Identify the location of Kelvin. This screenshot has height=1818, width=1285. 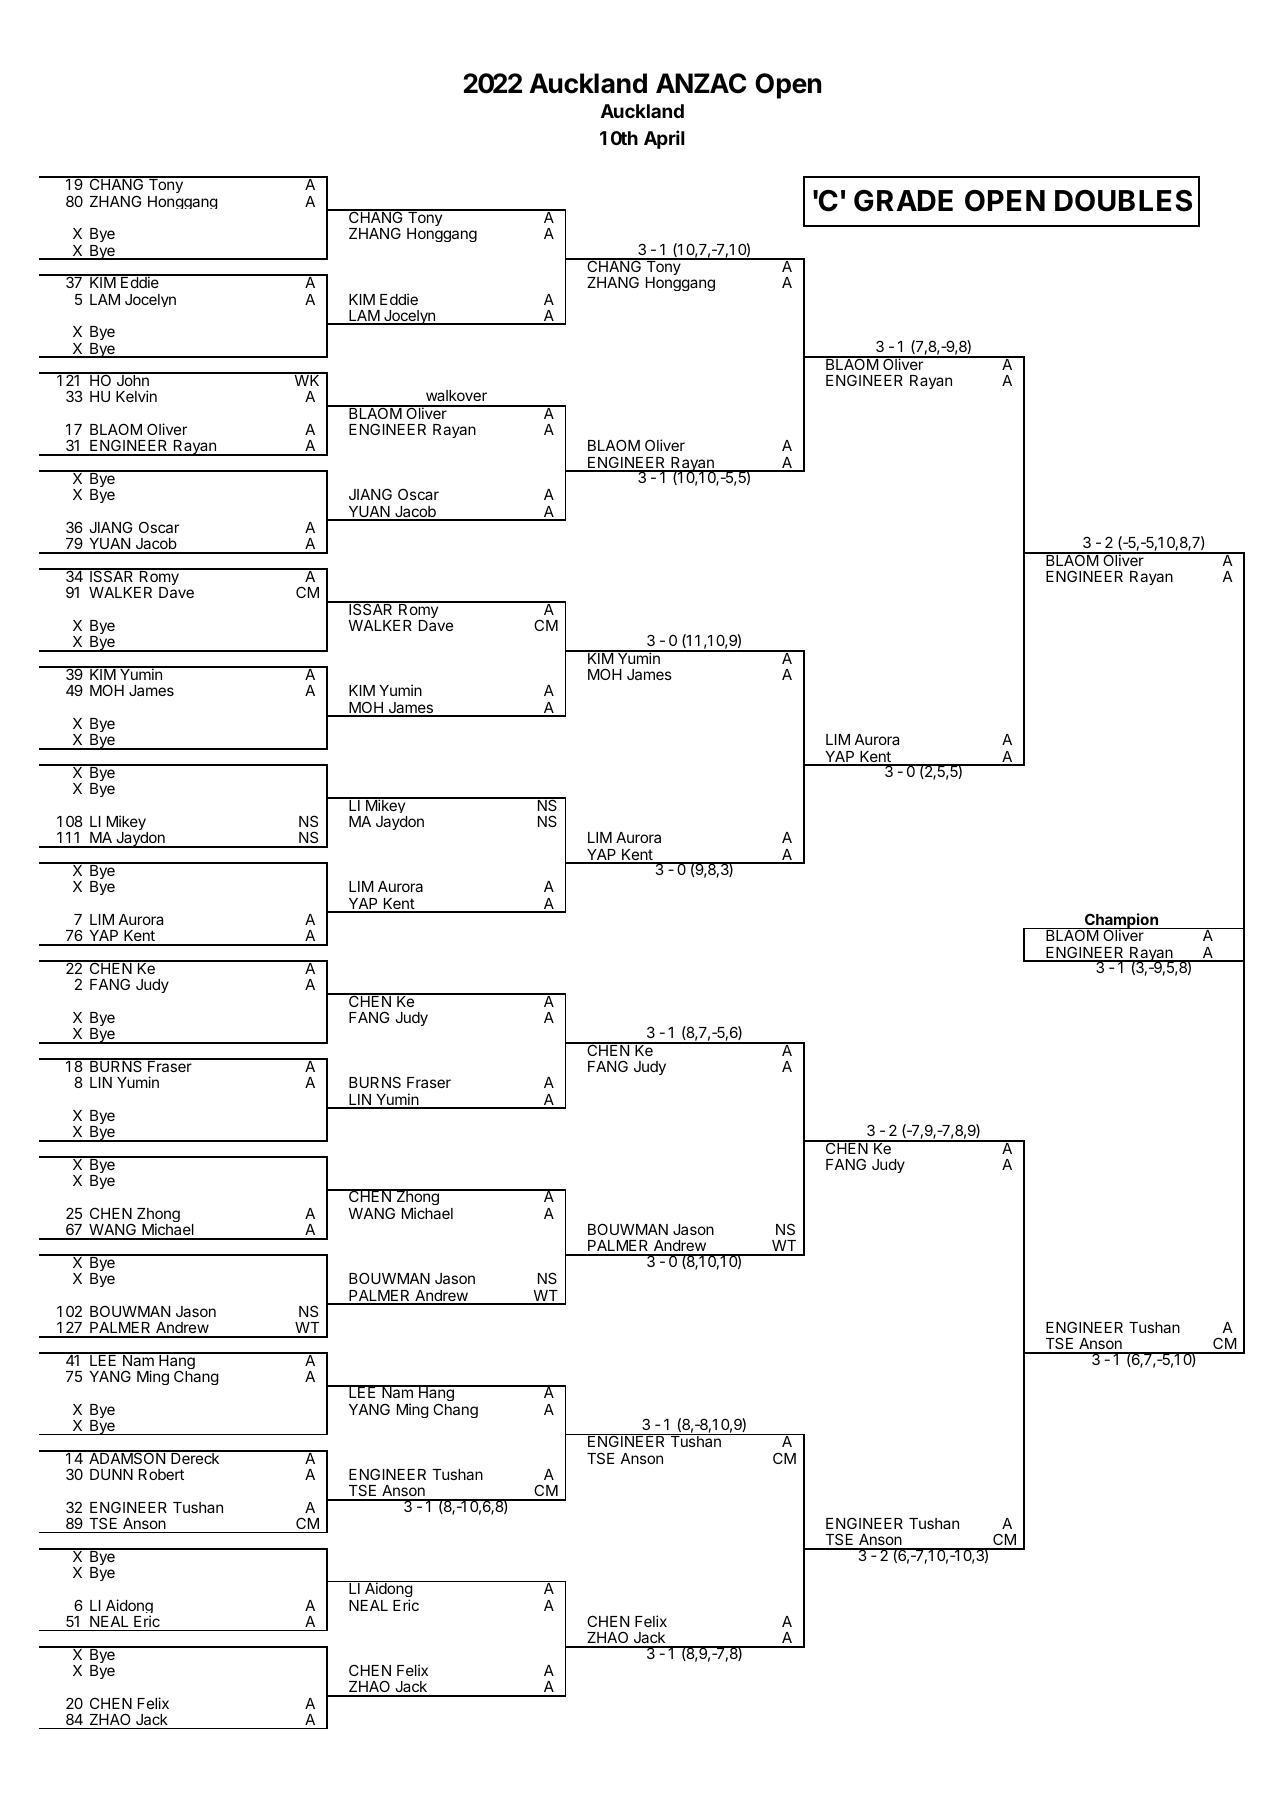
(136, 396).
